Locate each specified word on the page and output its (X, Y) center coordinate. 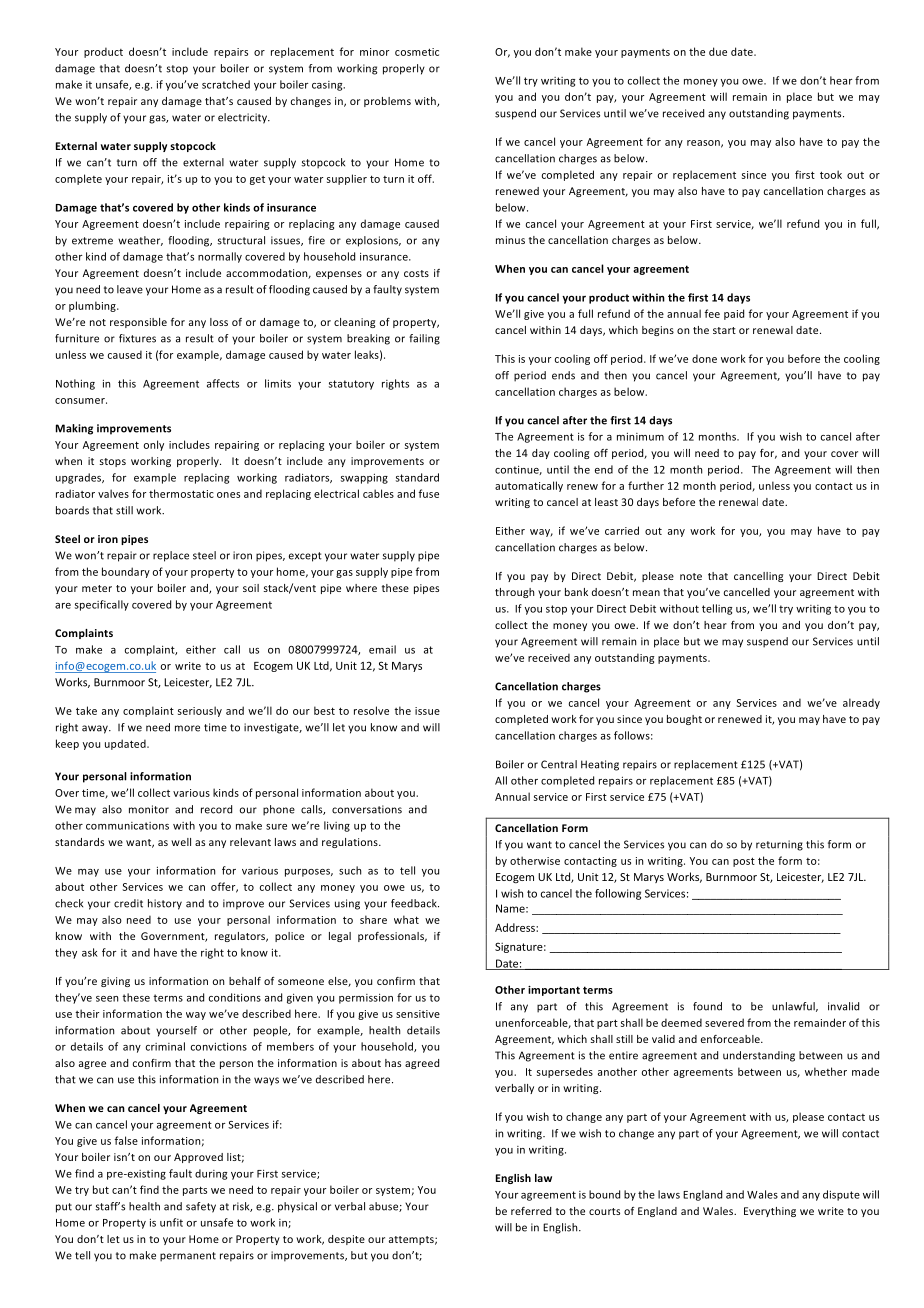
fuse (428, 493)
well (181, 842)
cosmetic (417, 52)
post (744, 862)
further (646, 485)
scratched (226, 84)
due (718, 51)
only (154, 445)
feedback (415, 903)
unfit (171, 1222)
